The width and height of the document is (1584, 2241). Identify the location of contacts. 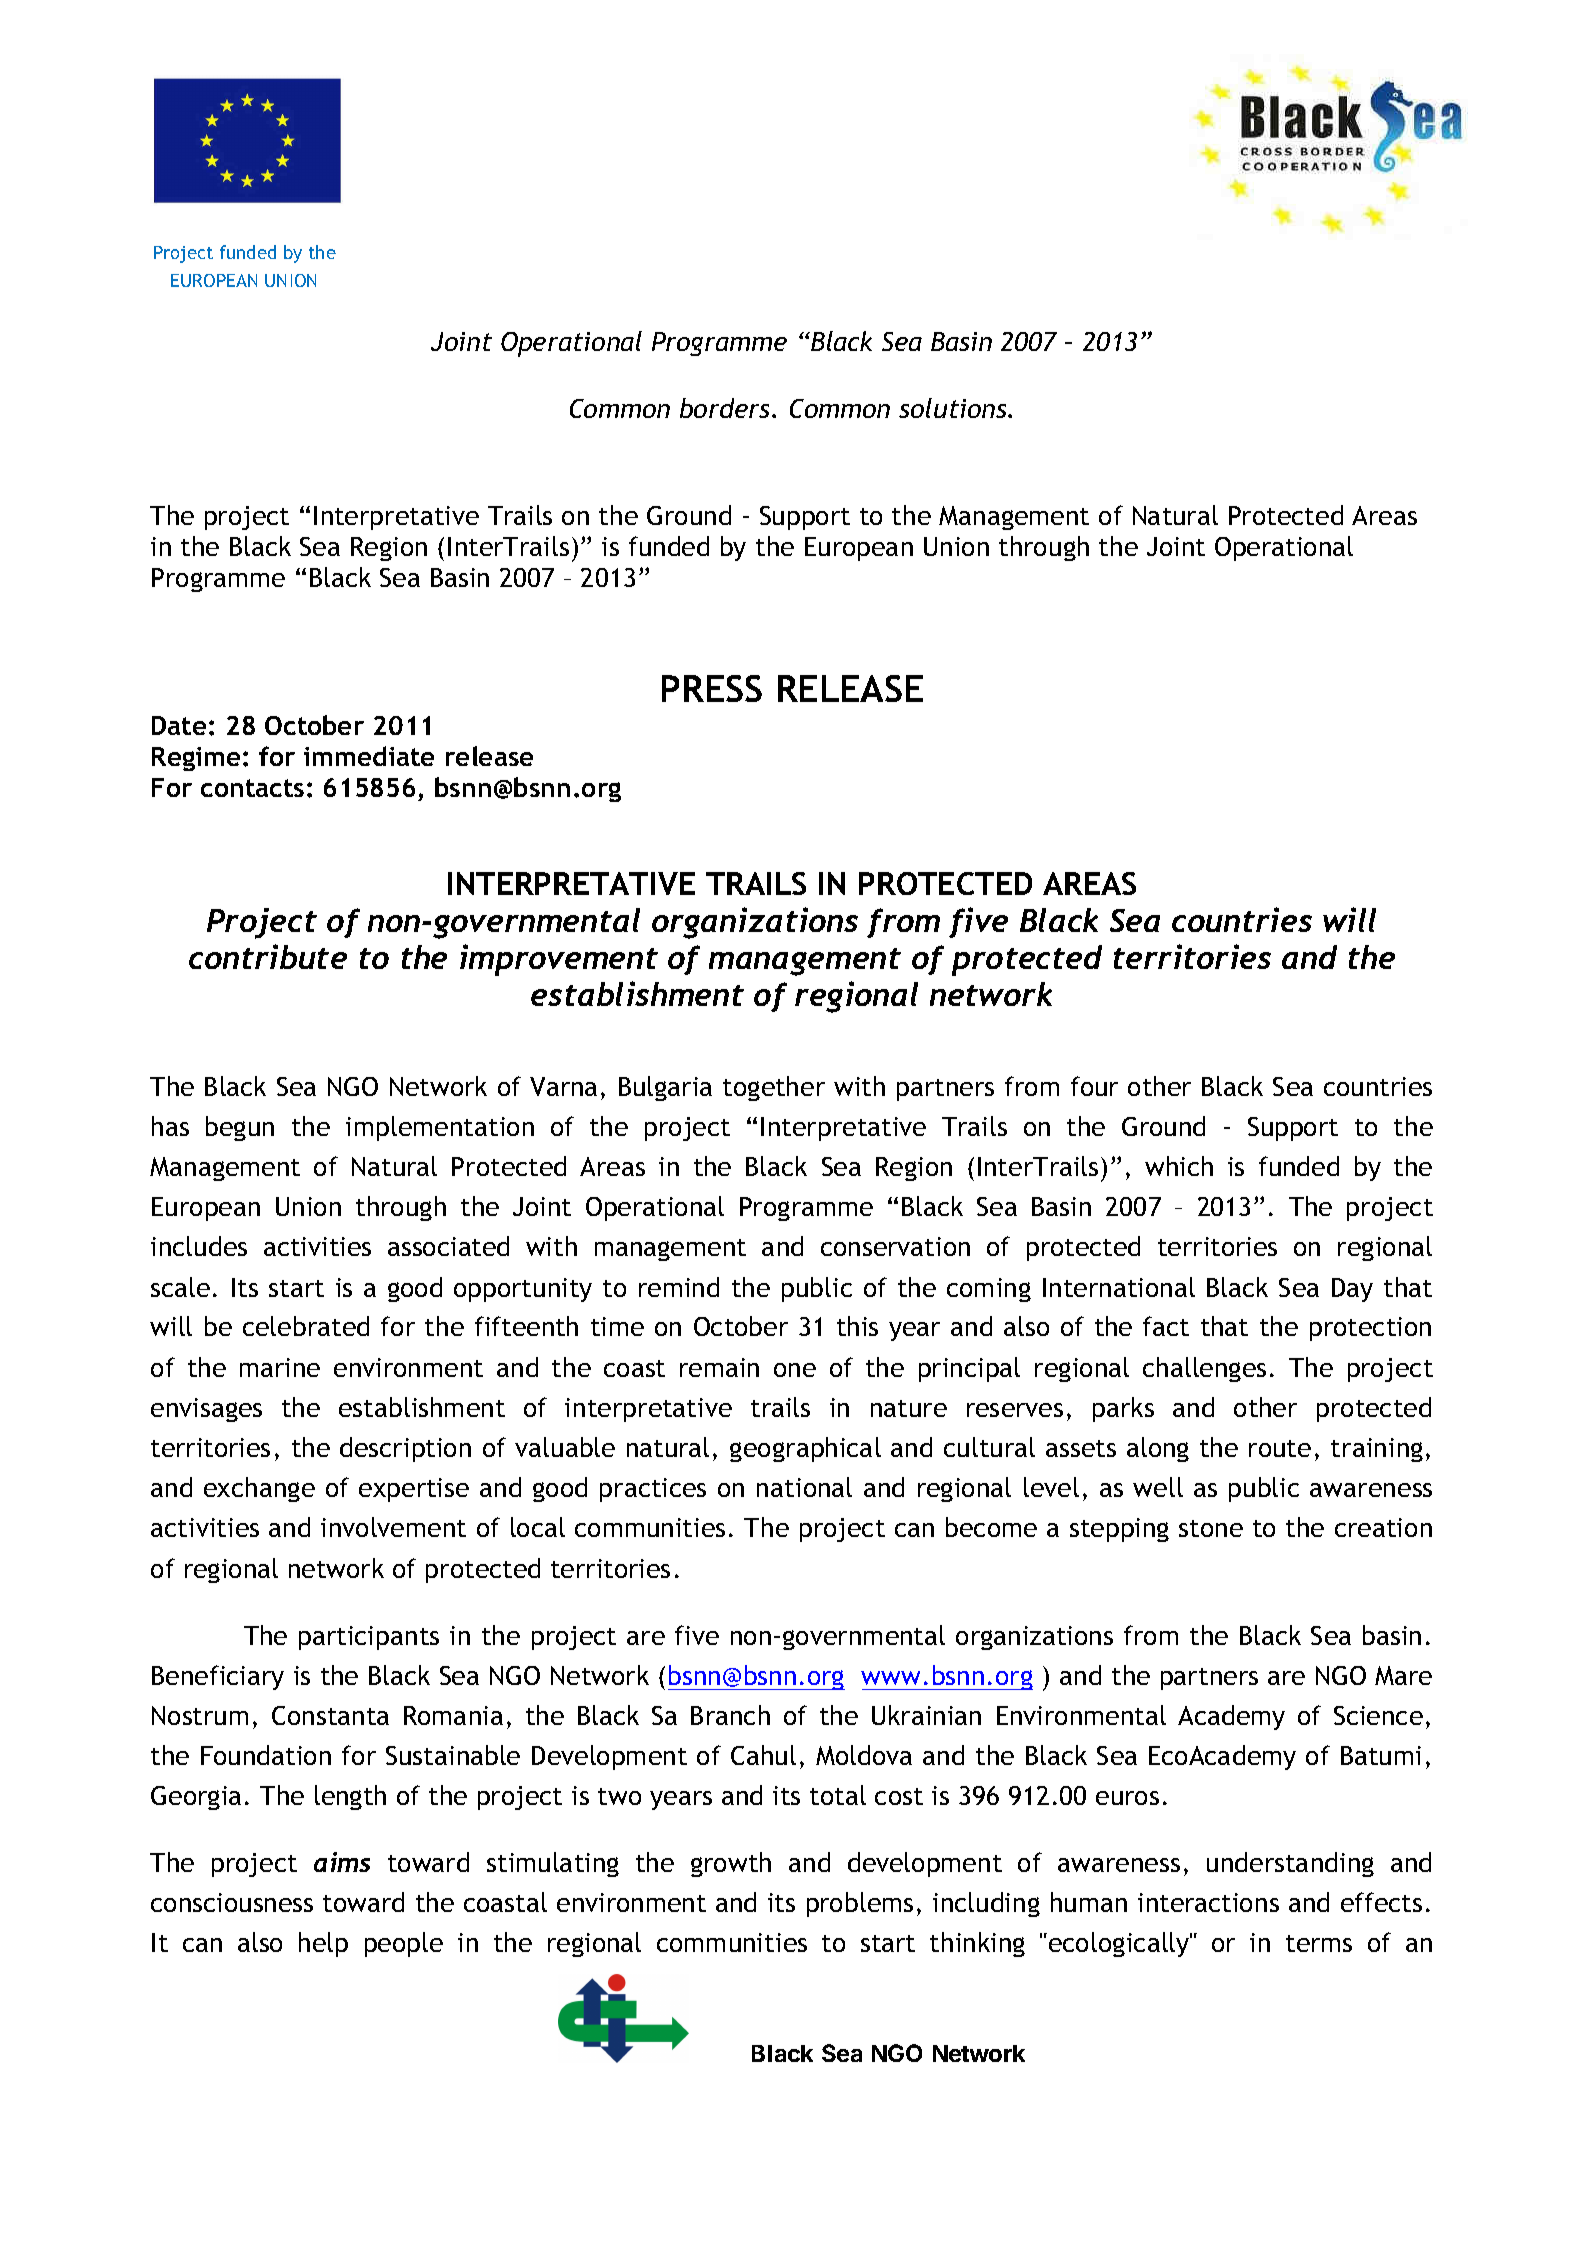
(252, 788).
